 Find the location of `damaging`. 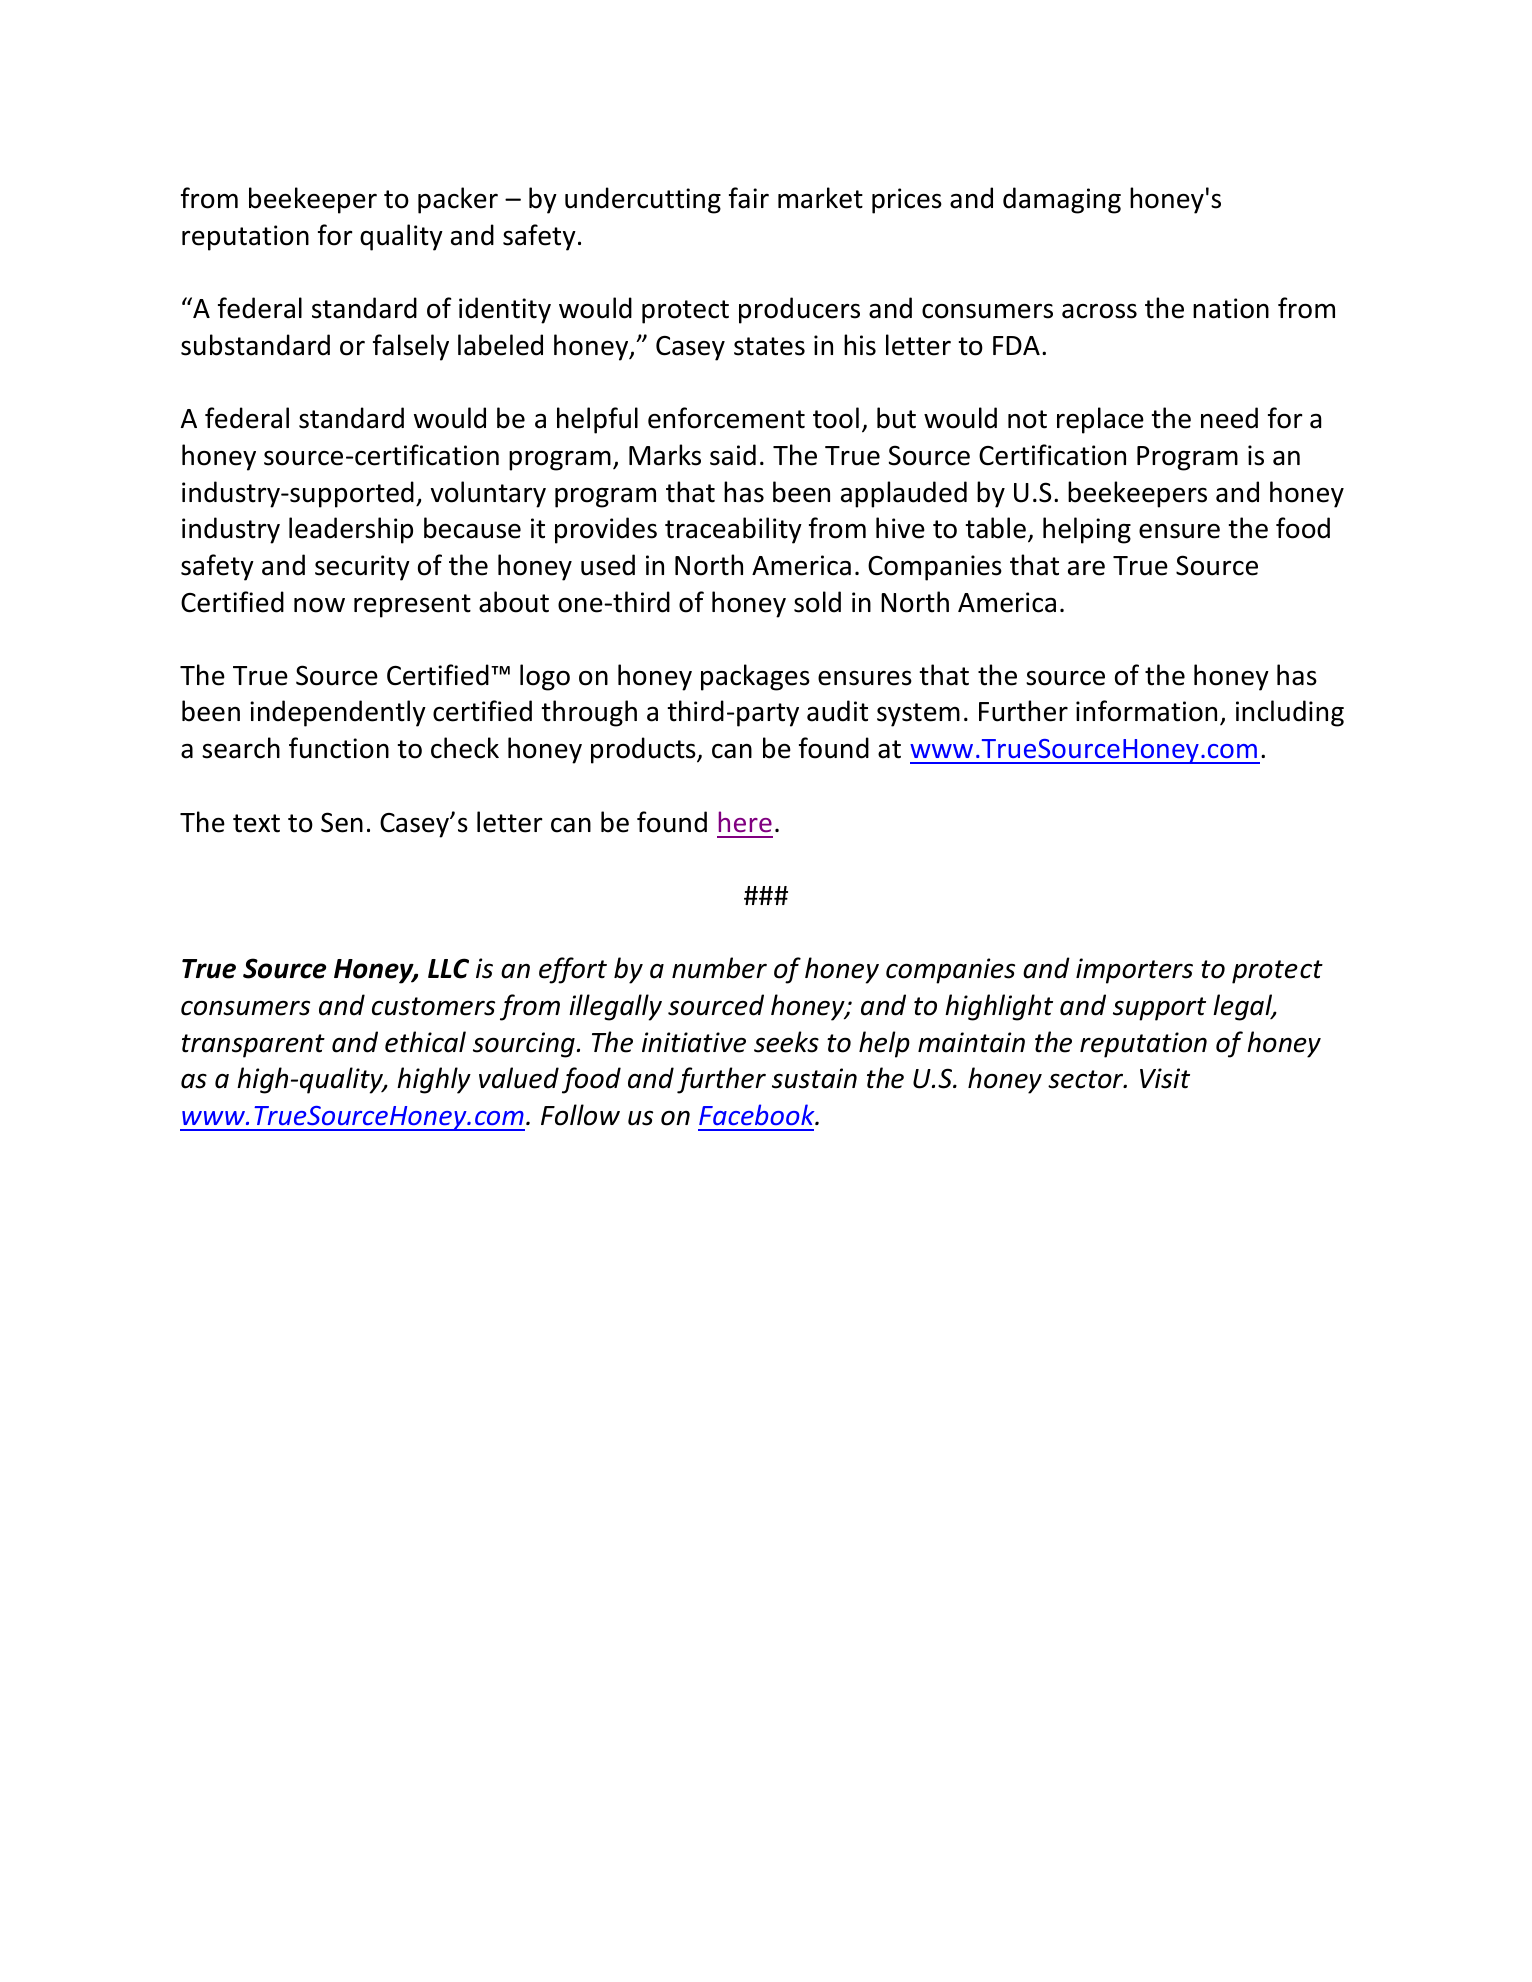

damaging is located at coordinates (1062, 200).
